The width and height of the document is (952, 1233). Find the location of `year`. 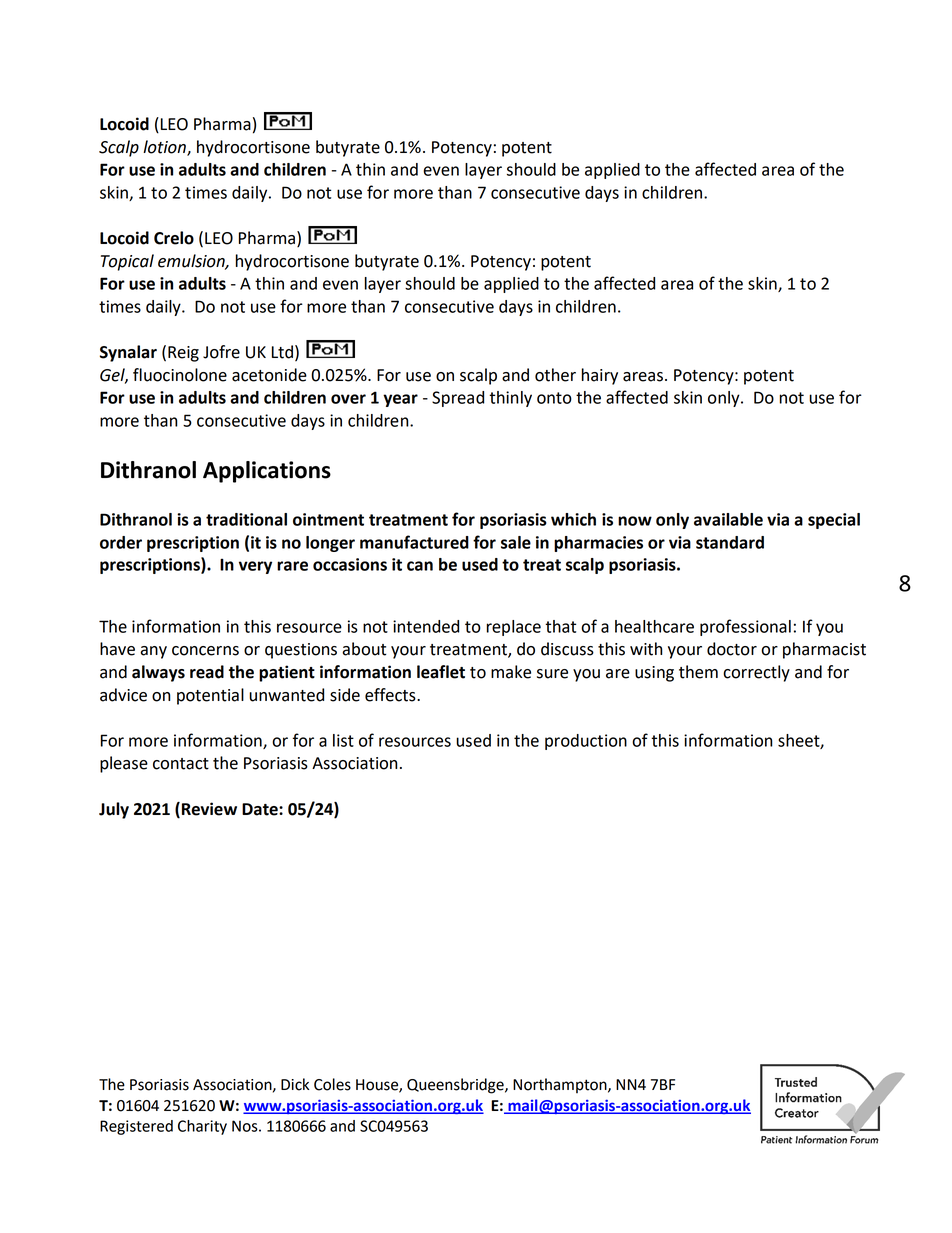

year is located at coordinates (400, 400).
